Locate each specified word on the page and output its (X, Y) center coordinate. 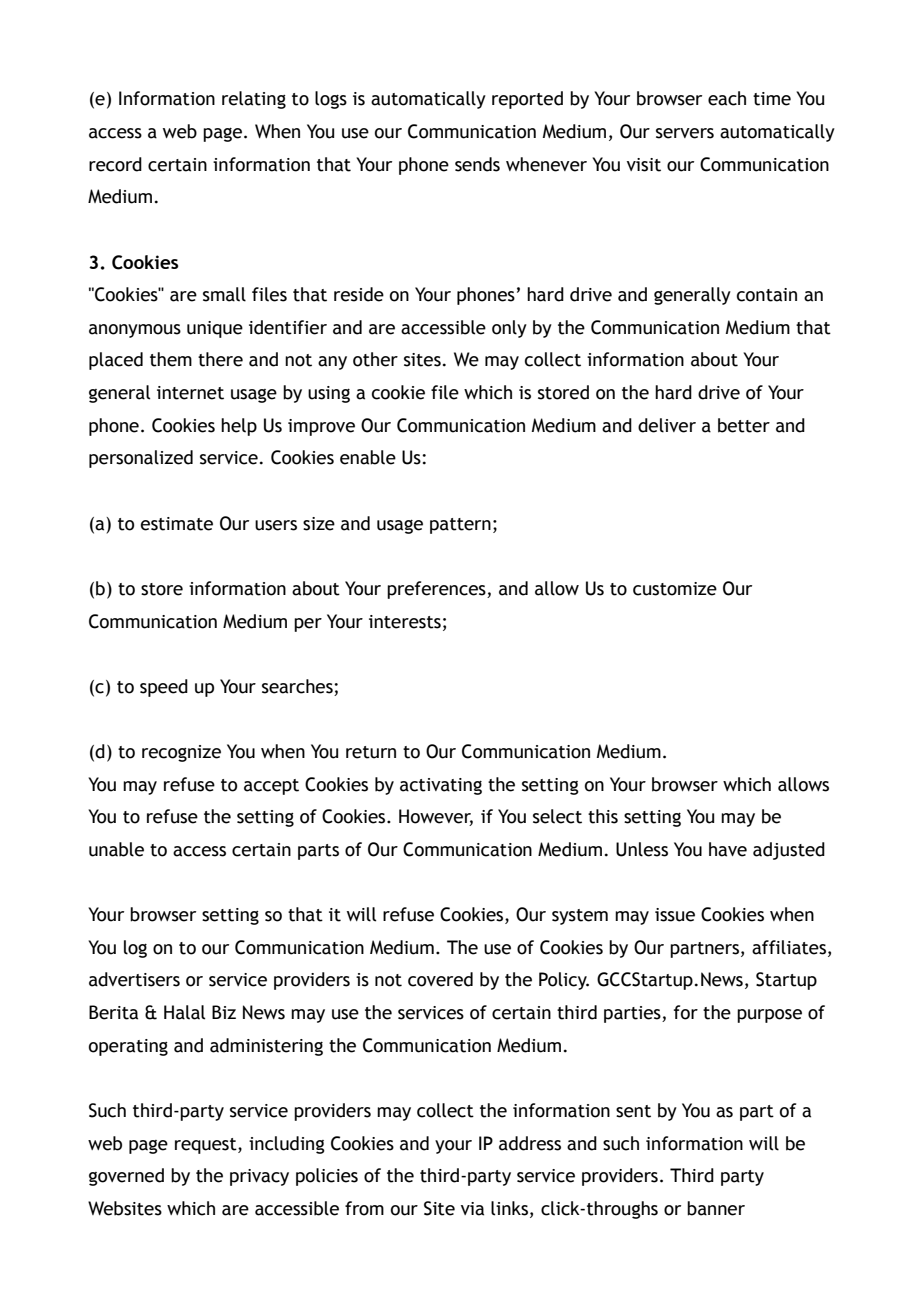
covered (440, 979)
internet (190, 393)
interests (405, 622)
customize (675, 589)
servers (685, 133)
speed (164, 688)
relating (254, 100)
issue (675, 915)
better (744, 425)
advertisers (134, 979)
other (375, 359)
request (207, 1146)
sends (477, 164)
